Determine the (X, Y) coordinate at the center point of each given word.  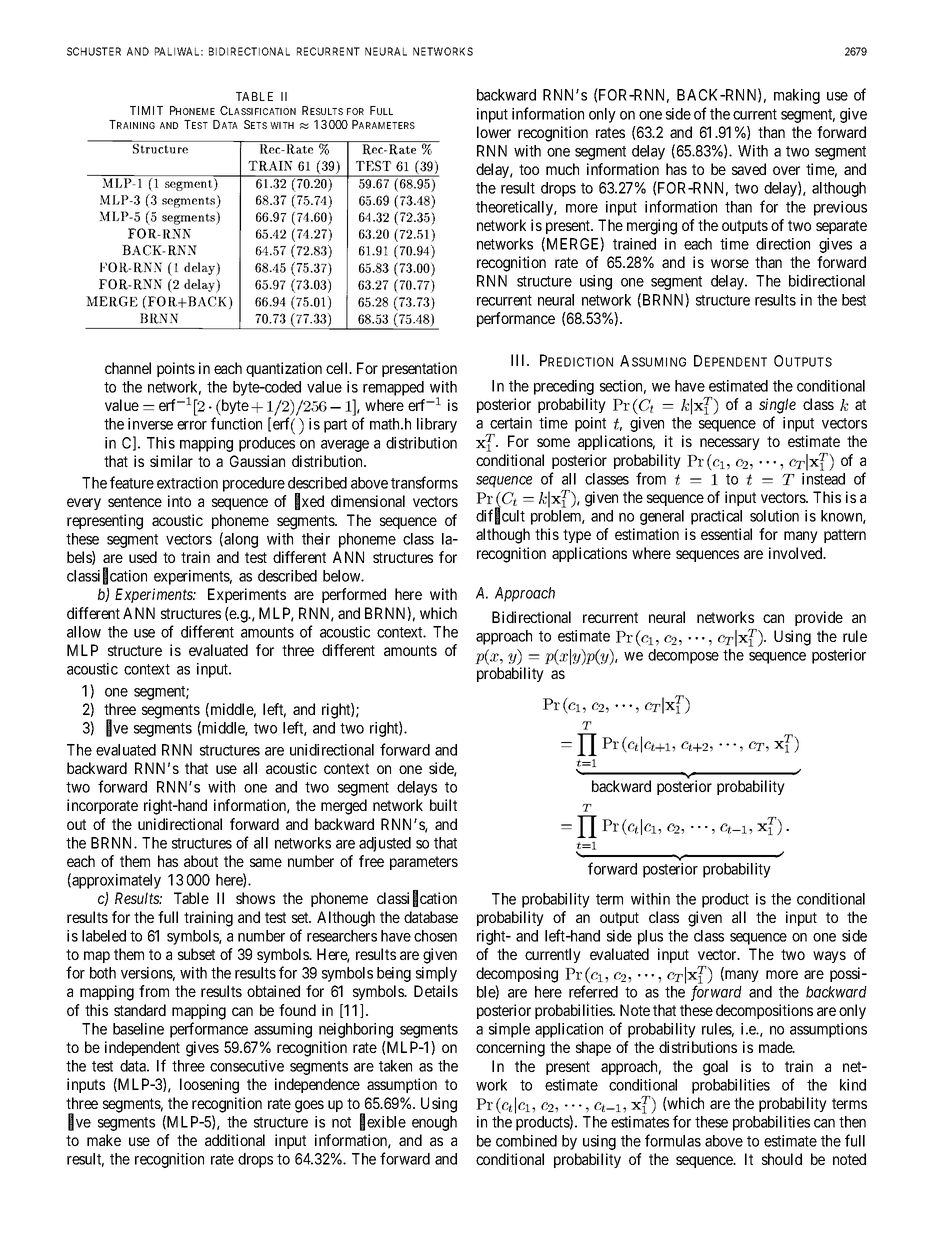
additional (235, 1140)
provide (819, 618)
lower (494, 132)
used (143, 557)
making (797, 96)
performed (354, 595)
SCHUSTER (94, 51)
